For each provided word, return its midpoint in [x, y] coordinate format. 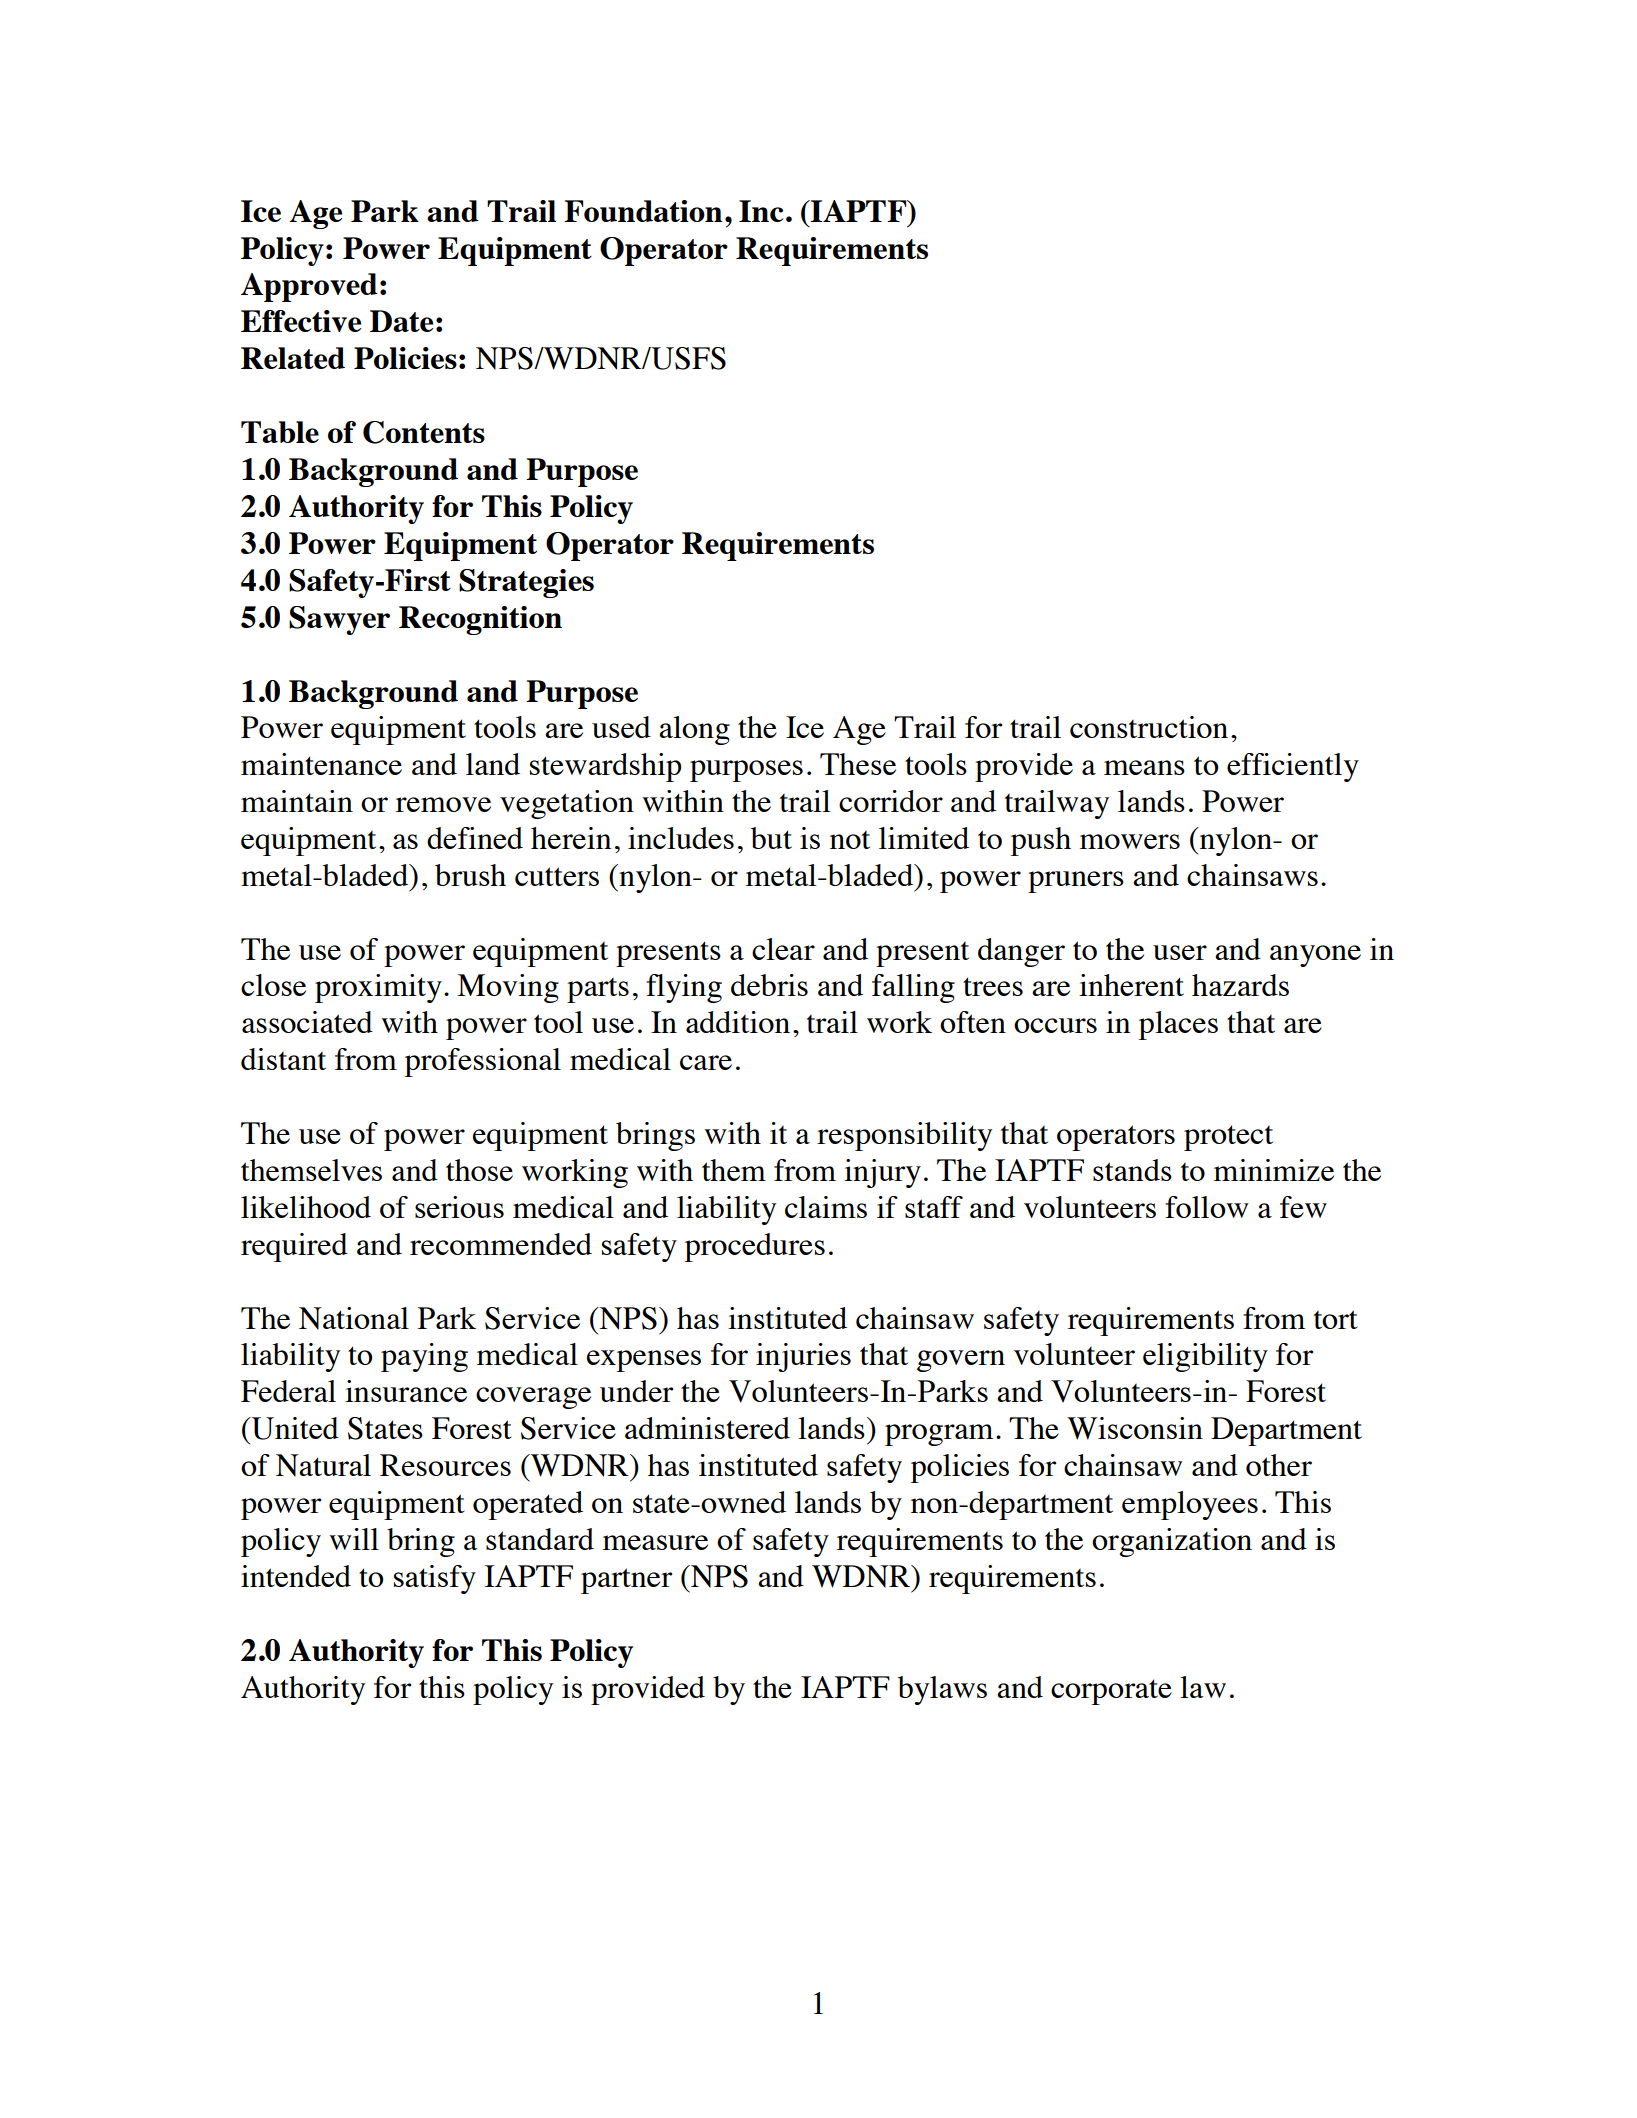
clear [783, 949]
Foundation [643, 211]
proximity [378, 988]
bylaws [942, 1690]
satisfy [435, 1579]
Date [401, 321]
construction [1149, 727]
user [1180, 952]
